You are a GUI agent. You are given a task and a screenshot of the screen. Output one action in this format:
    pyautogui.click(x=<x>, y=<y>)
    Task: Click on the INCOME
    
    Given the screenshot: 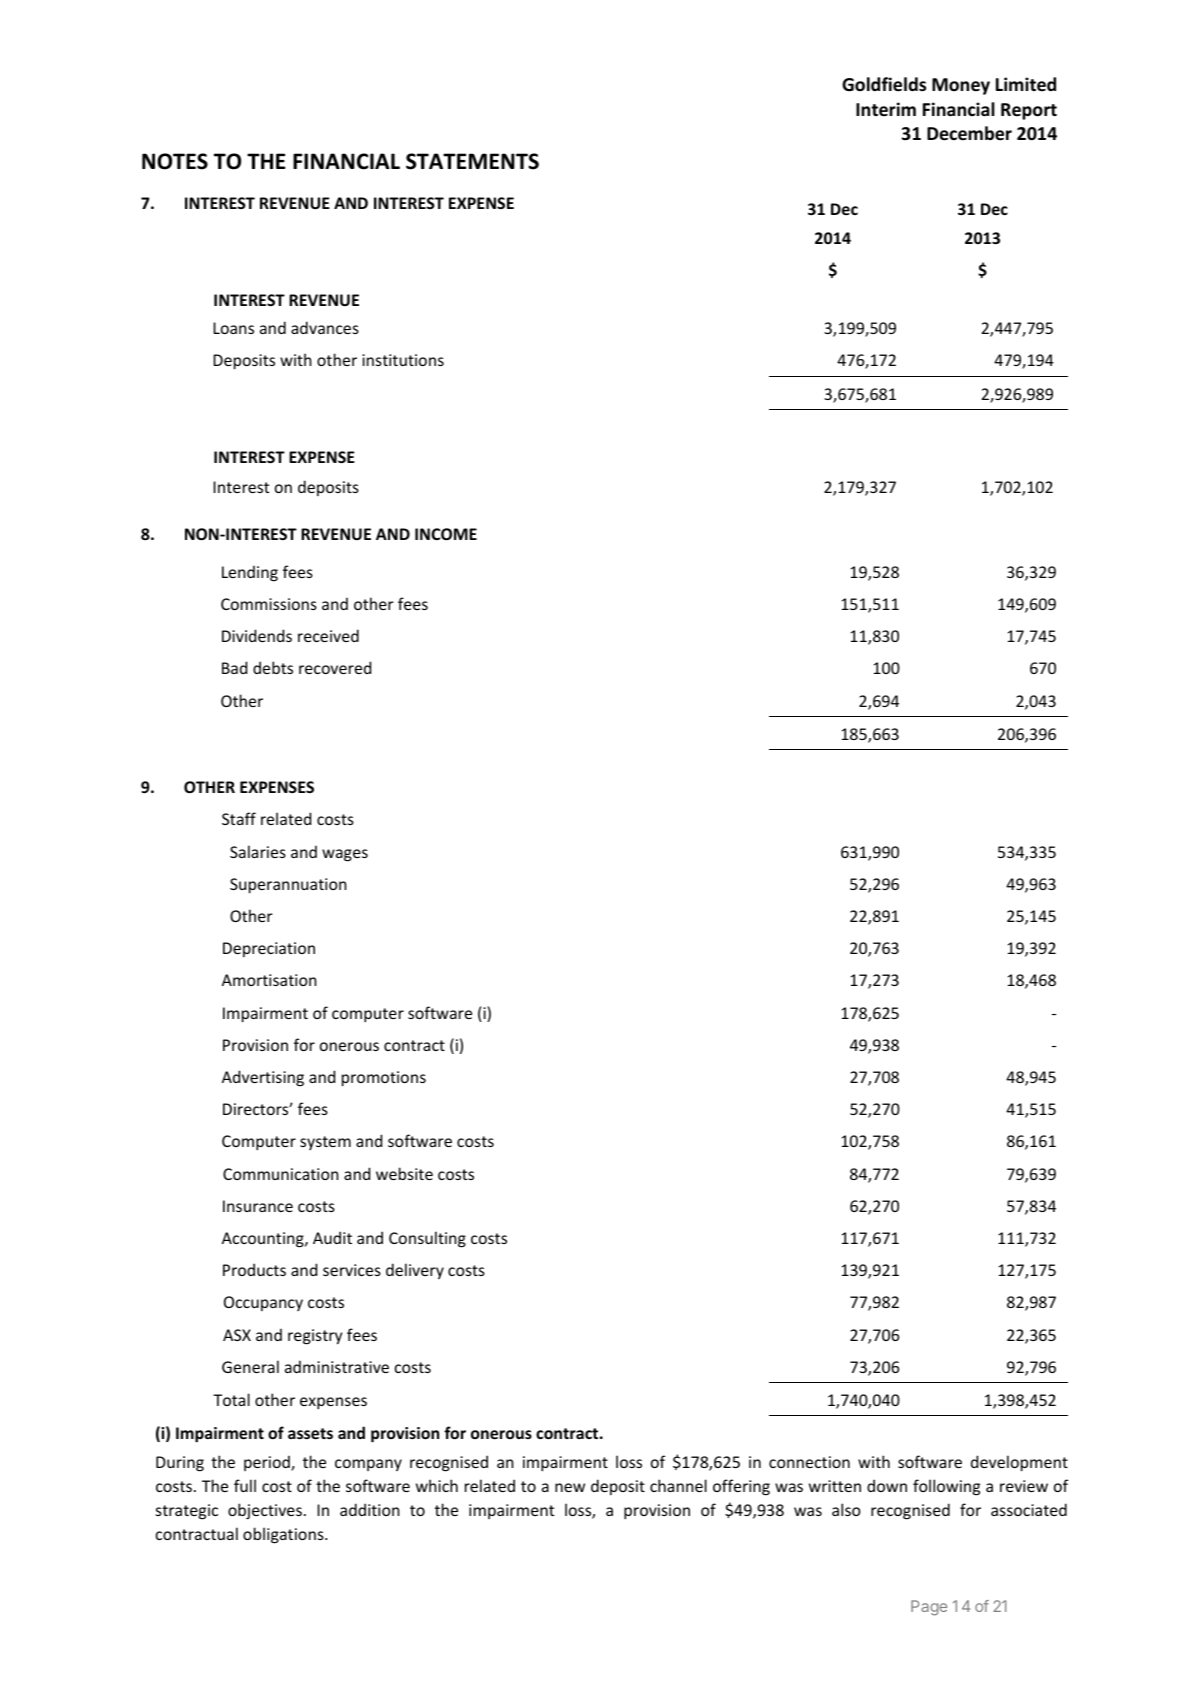 What is the action you would take?
    pyautogui.click(x=446, y=534)
